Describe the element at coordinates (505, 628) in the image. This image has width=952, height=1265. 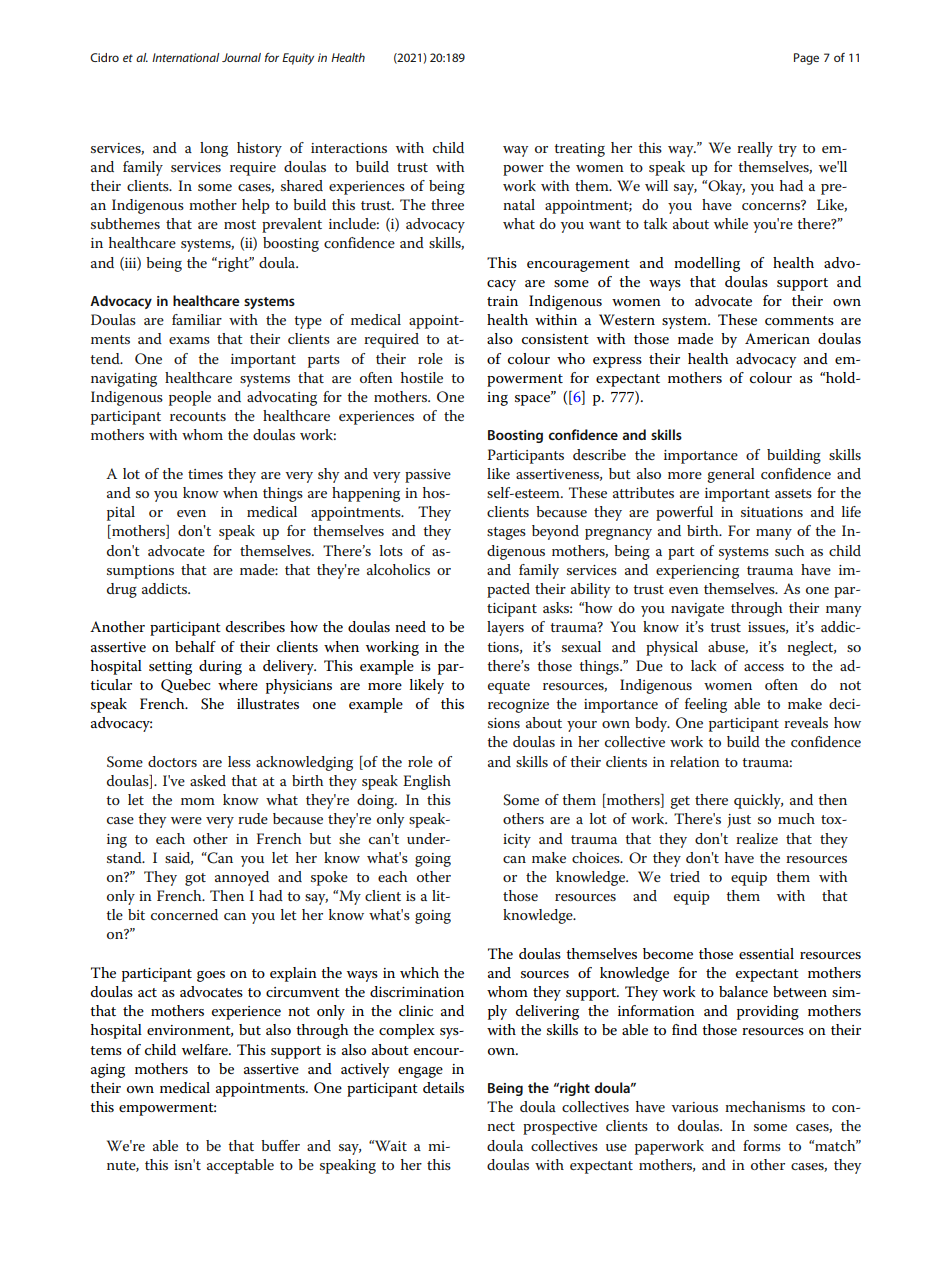
I see `layers` at that location.
